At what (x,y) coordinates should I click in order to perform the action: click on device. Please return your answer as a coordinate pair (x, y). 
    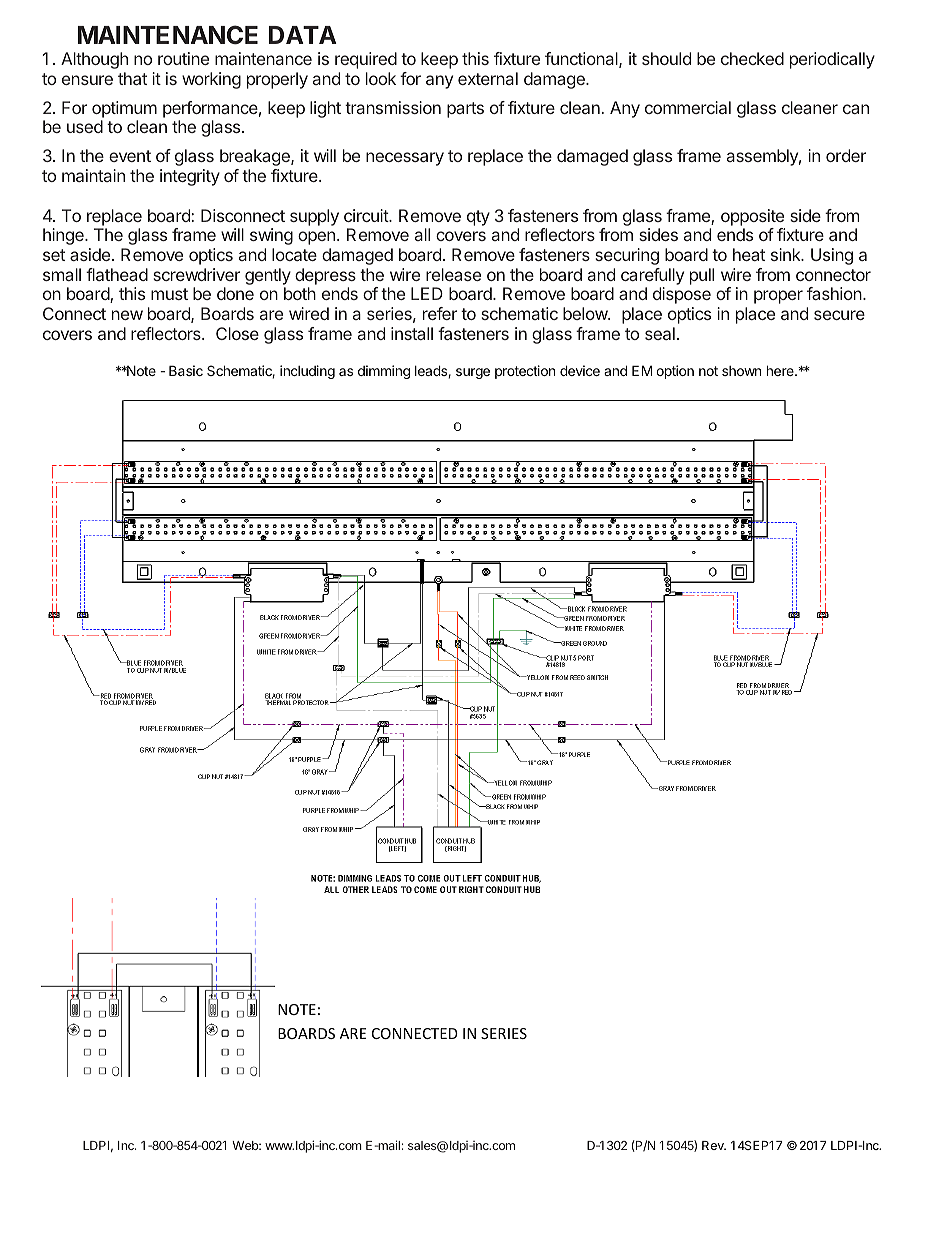
    Looking at the image, I should click on (580, 370).
